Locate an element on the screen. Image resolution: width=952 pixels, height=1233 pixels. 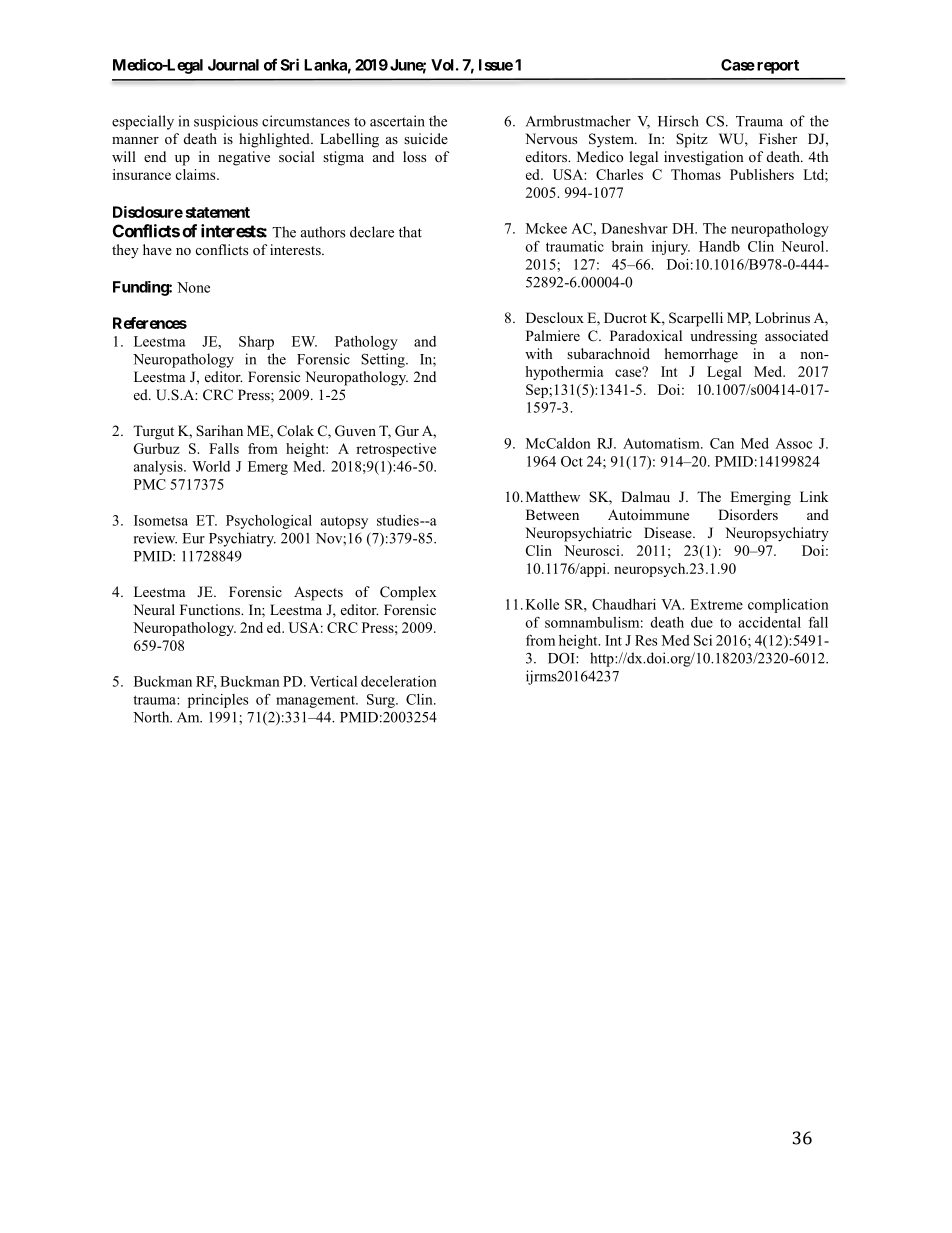
report is located at coordinates (778, 67).
